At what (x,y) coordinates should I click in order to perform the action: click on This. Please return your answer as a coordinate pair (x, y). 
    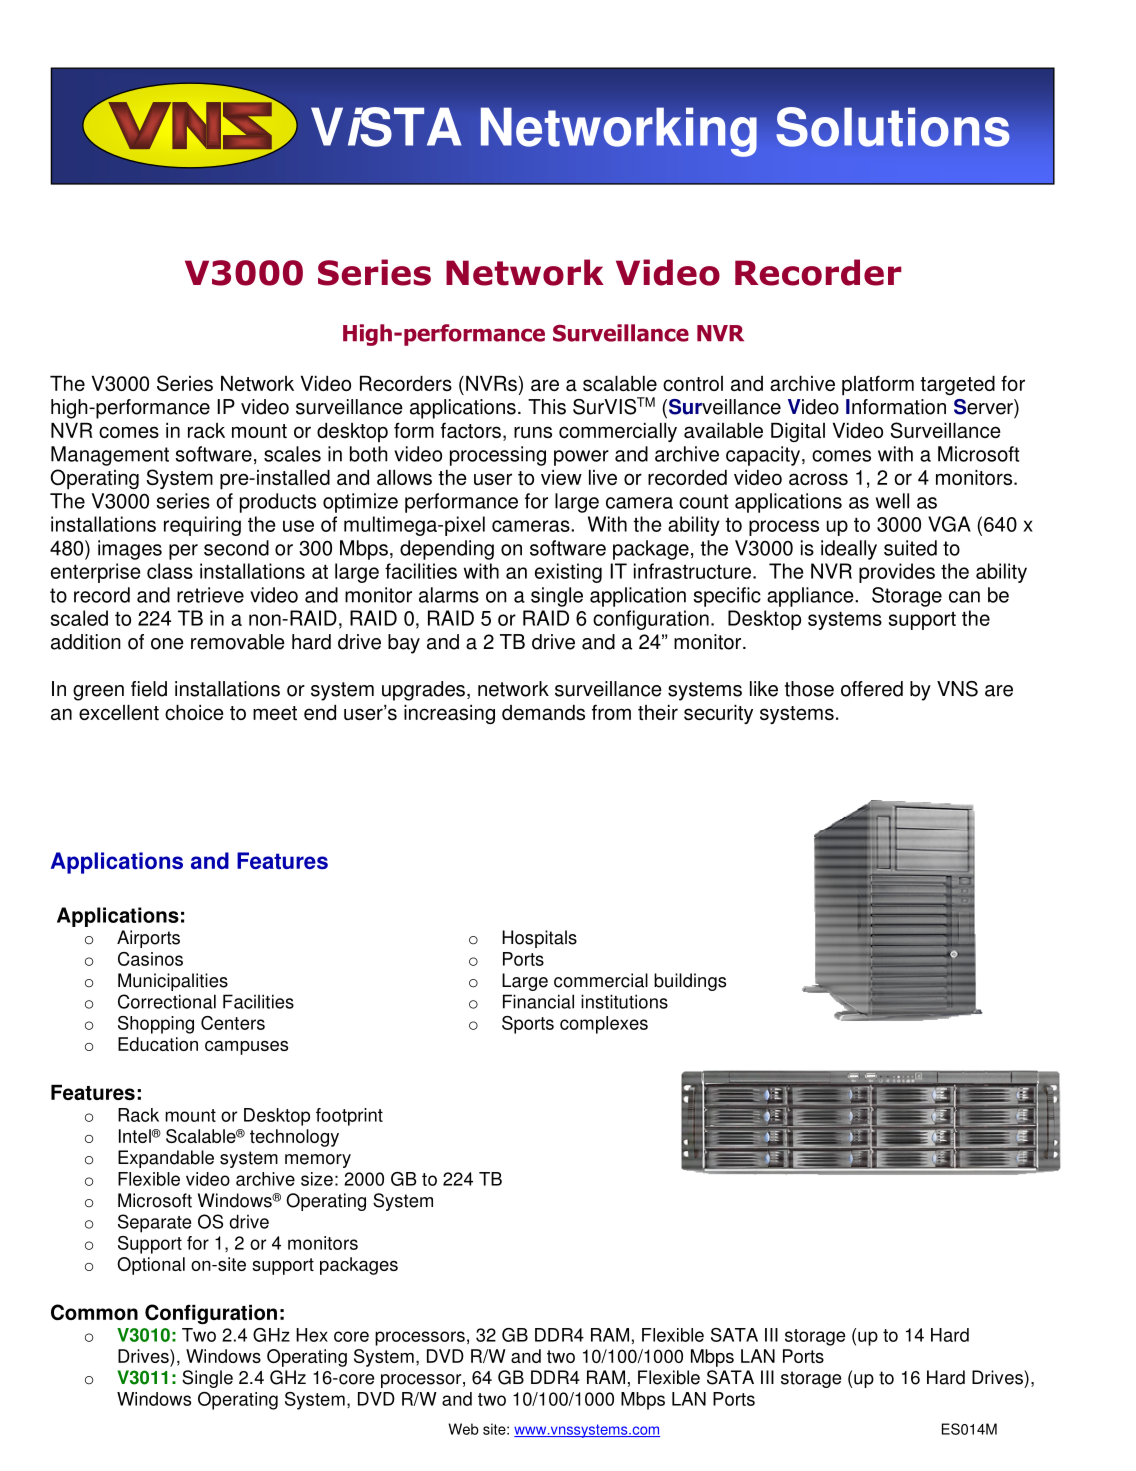
    Looking at the image, I should click on (547, 407).
